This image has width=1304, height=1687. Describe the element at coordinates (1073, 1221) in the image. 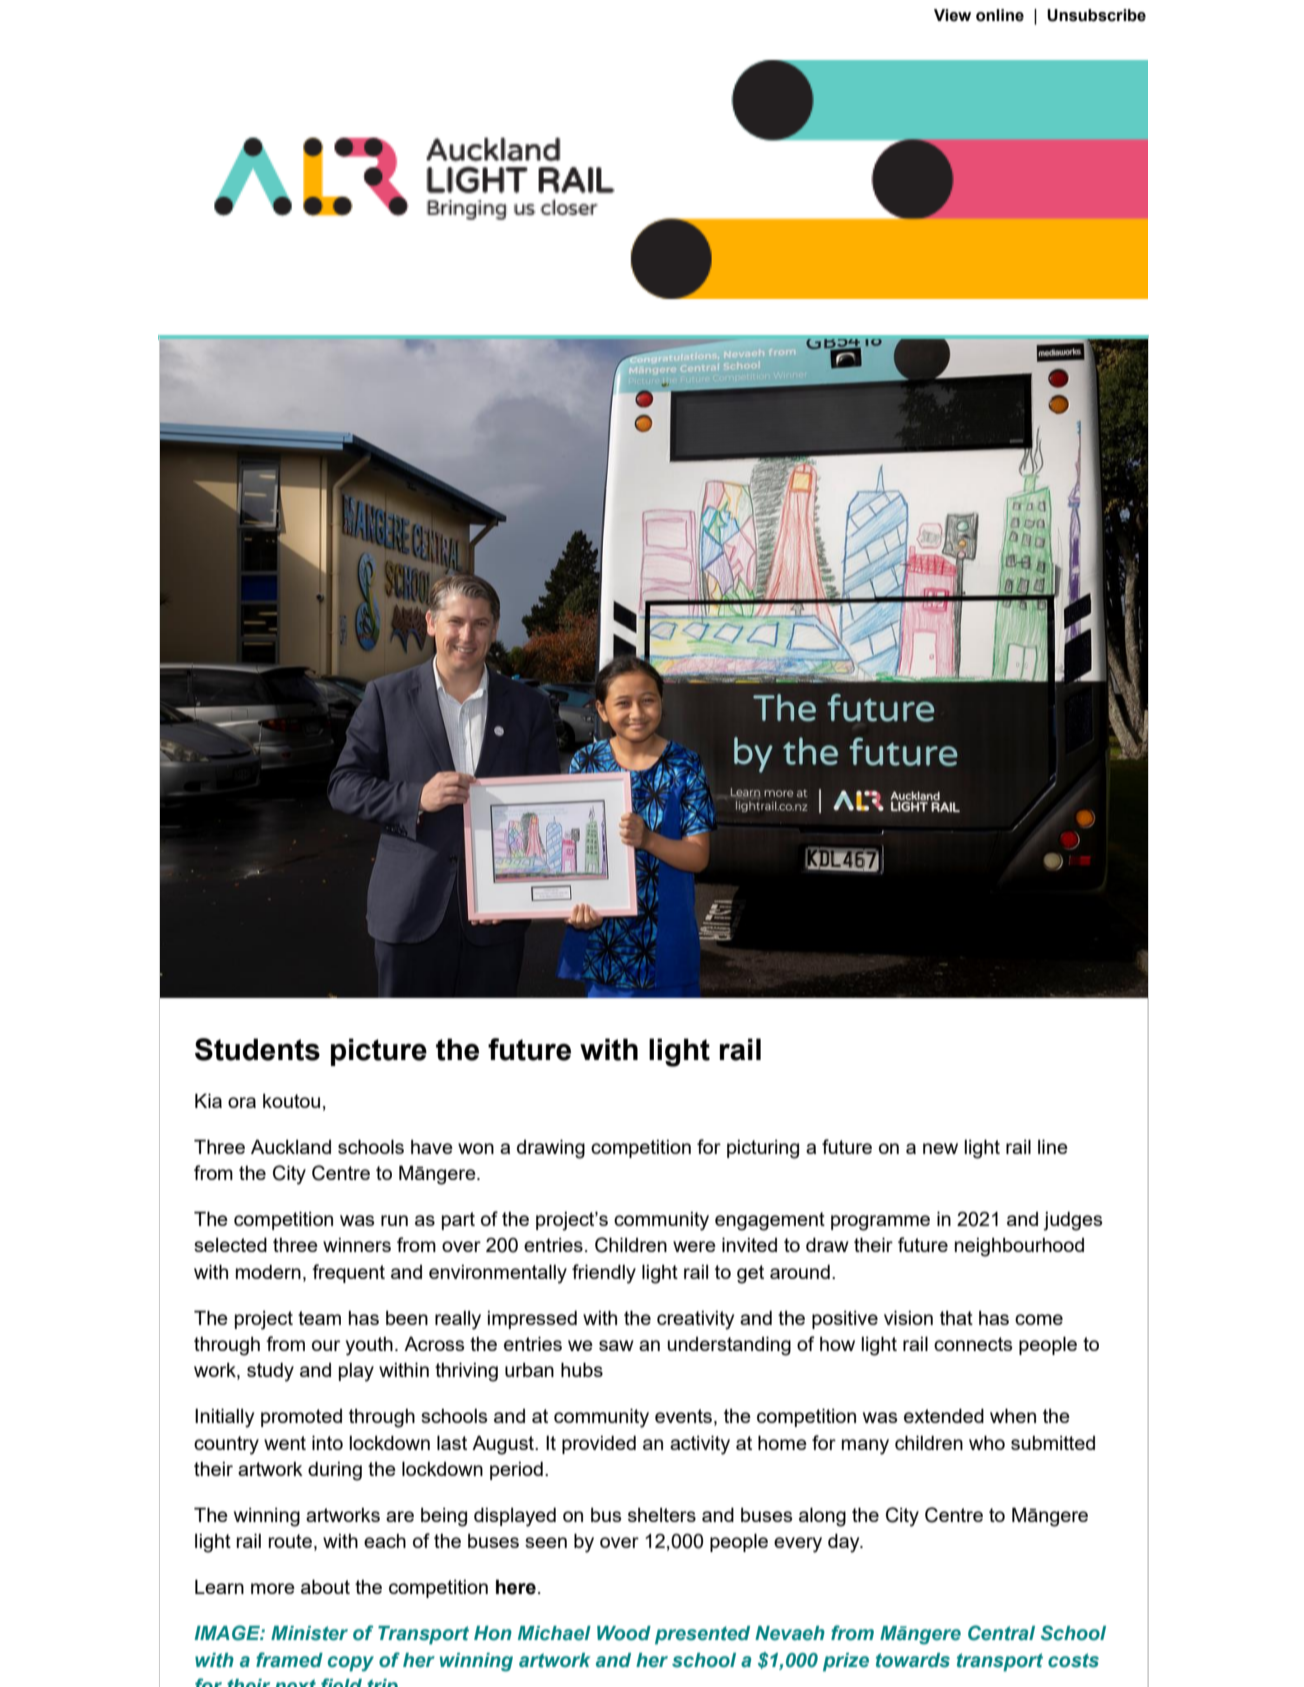

I see `judges` at that location.
